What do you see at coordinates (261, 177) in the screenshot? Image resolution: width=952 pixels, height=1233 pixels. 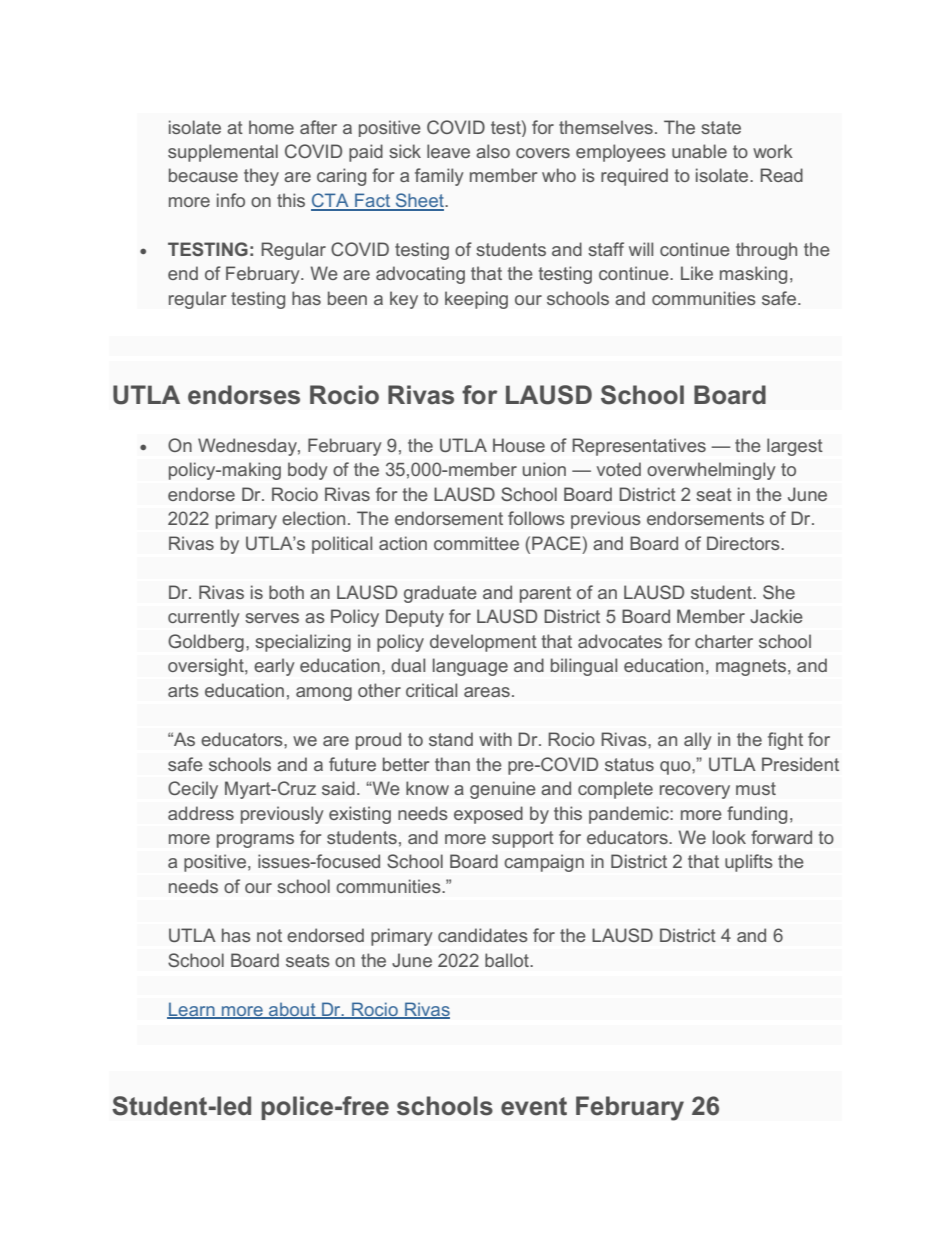 I see `they` at bounding box center [261, 177].
